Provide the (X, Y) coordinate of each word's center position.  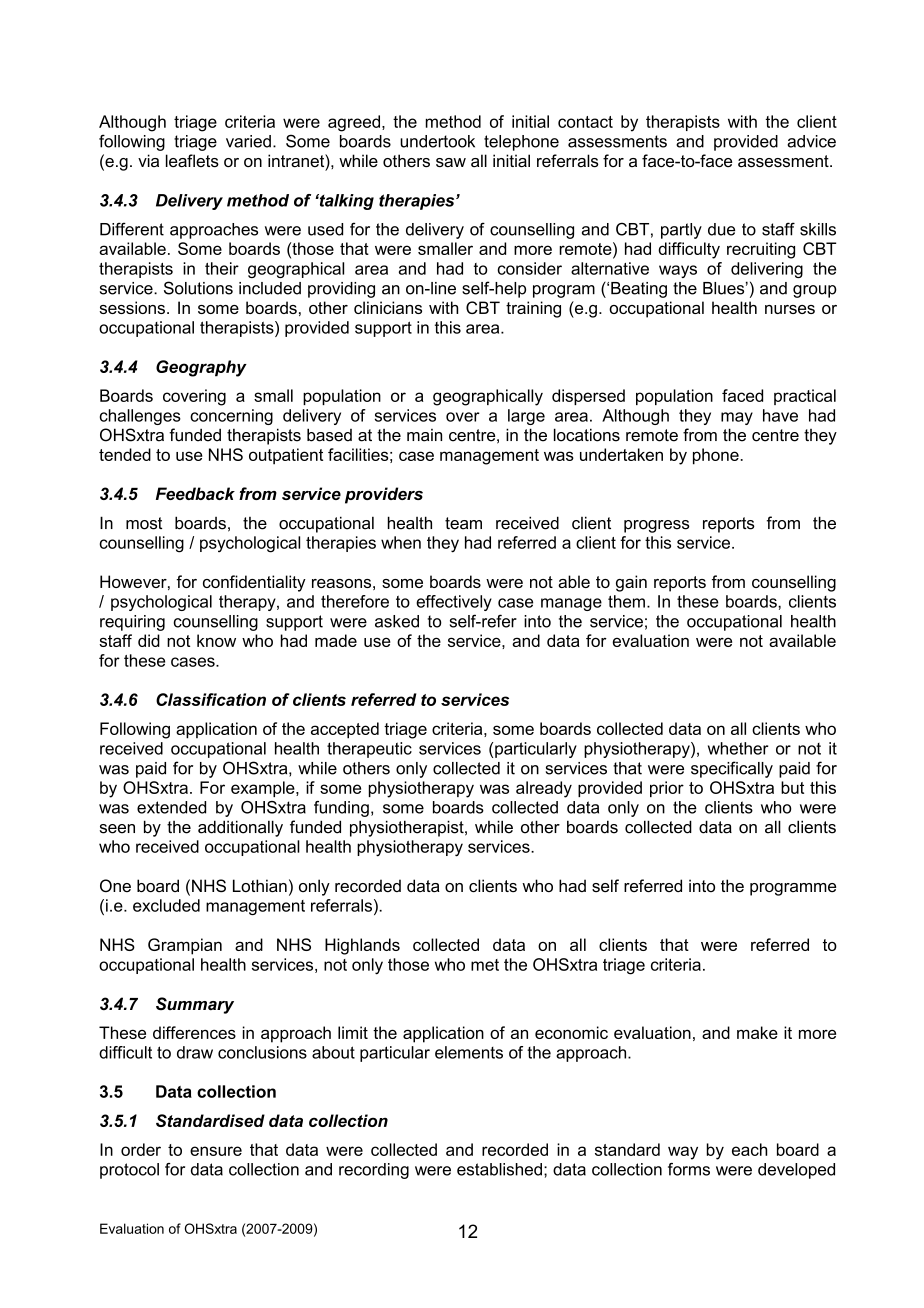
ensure (216, 1151)
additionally (240, 828)
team (463, 523)
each (749, 1149)
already (544, 789)
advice (811, 141)
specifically (732, 769)
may (737, 418)
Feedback (195, 493)
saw (451, 162)
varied (248, 141)
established (499, 1169)
